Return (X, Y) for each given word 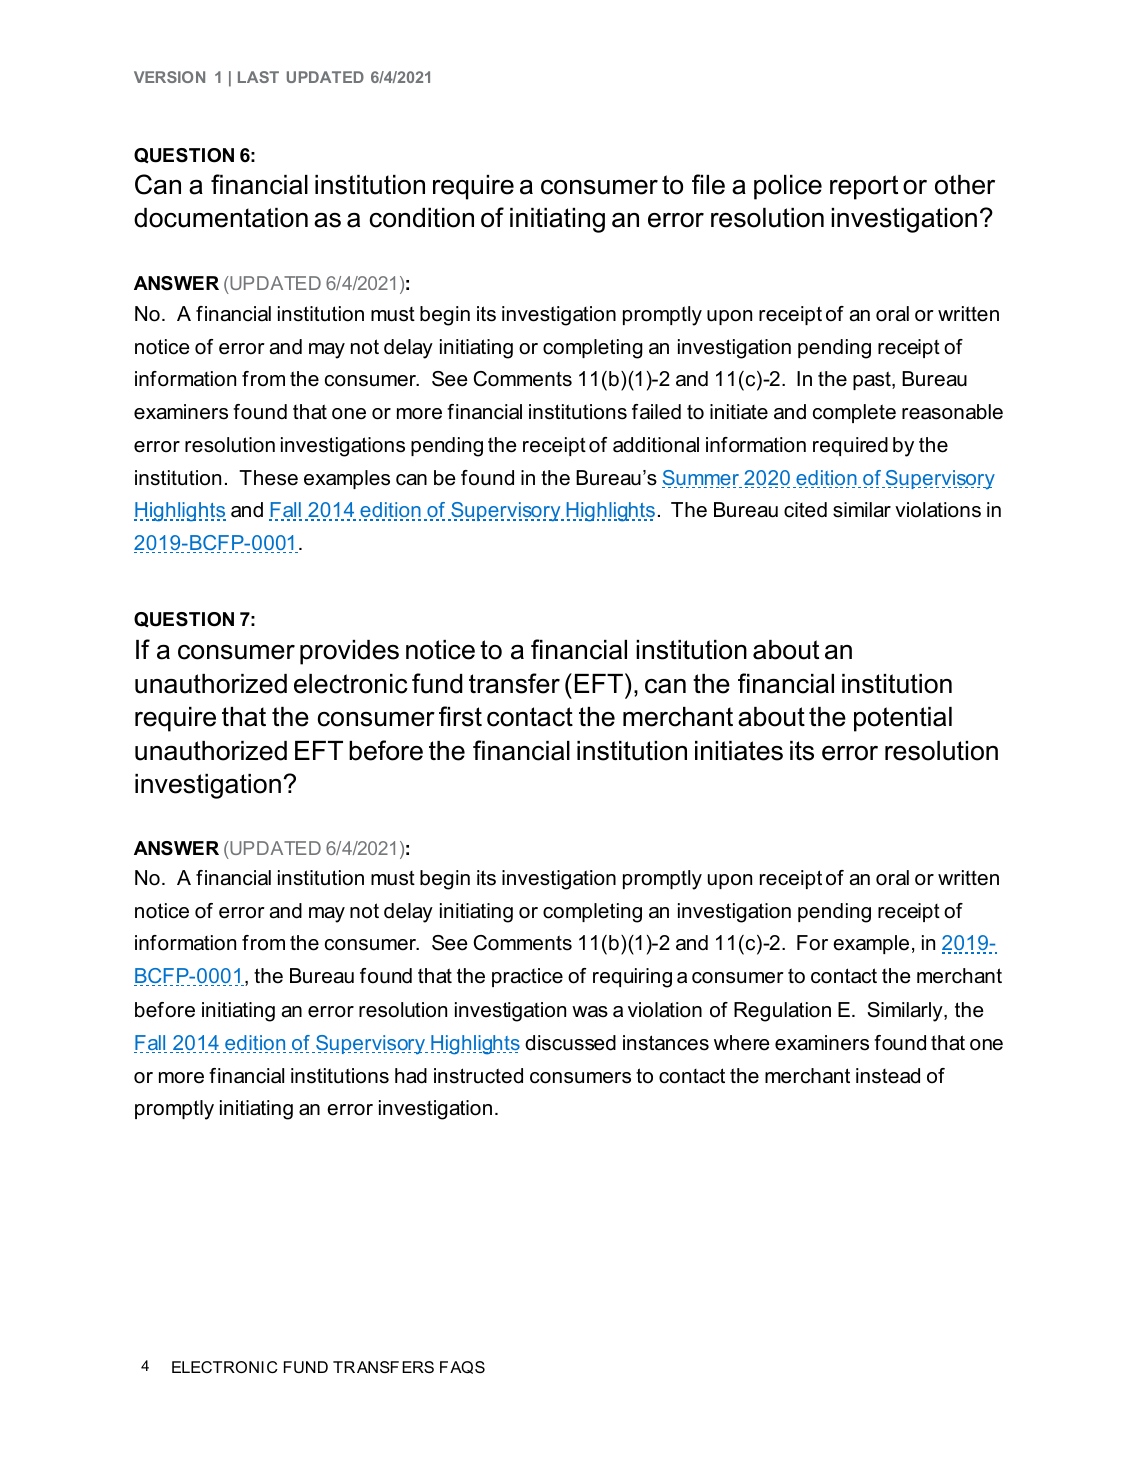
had (411, 1076)
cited (805, 510)
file (708, 184)
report (864, 187)
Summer (702, 479)
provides (349, 652)
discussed (570, 1043)
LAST (258, 77)
